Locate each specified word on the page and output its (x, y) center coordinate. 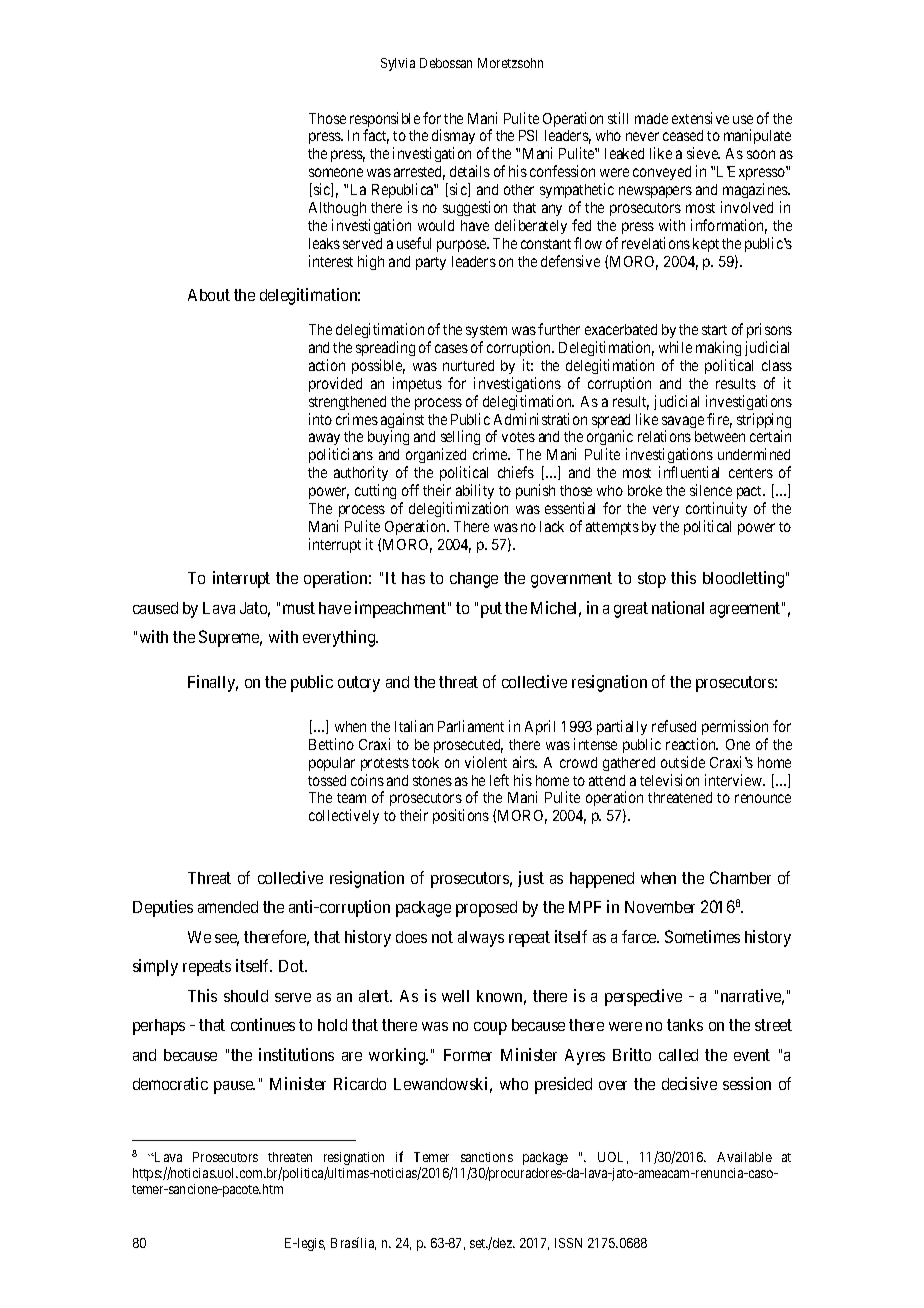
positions (461, 816)
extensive (700, 118)
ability (475, 491)
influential (689, 472)
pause (234, 1087)
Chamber (740, 877)
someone (336, 172)
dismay (452, 138)
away (324, 441)
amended (228, 907)
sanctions (487, 1157)
